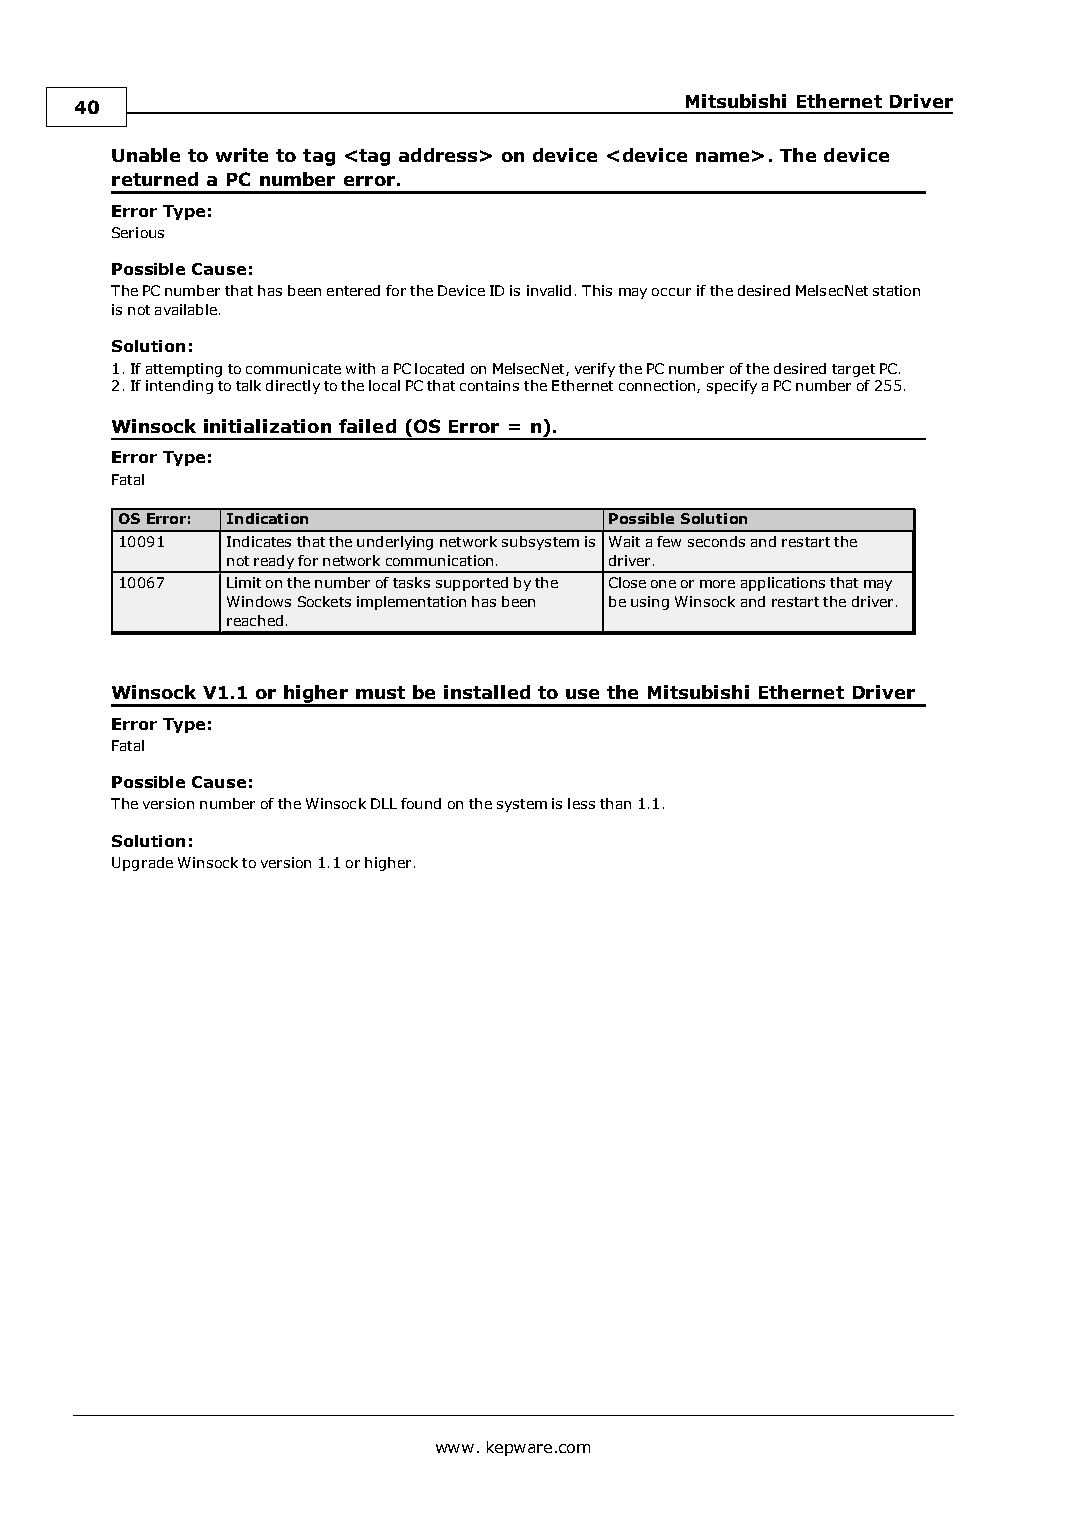 This screenshot has height=1521, width=1075. What do you see at coordinates (783, 584) in the screenshot?
I see `applications` at bounding box center [783, 584].
